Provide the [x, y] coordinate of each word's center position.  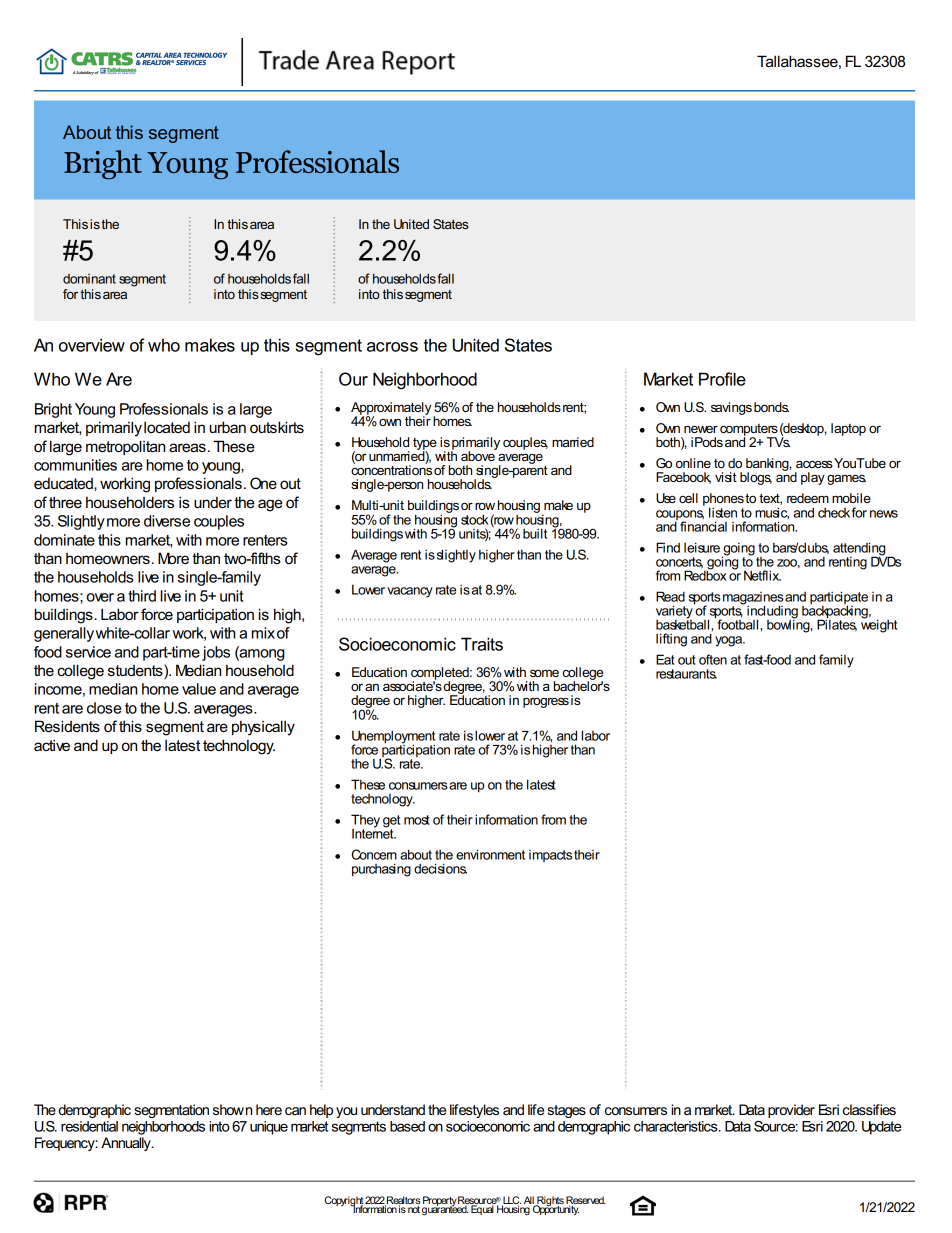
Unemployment [393, 738]
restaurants [686, 674]
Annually [127, 1144]
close [104, 708]
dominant [89, 279]
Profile [722, 379]
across [392, 347]
